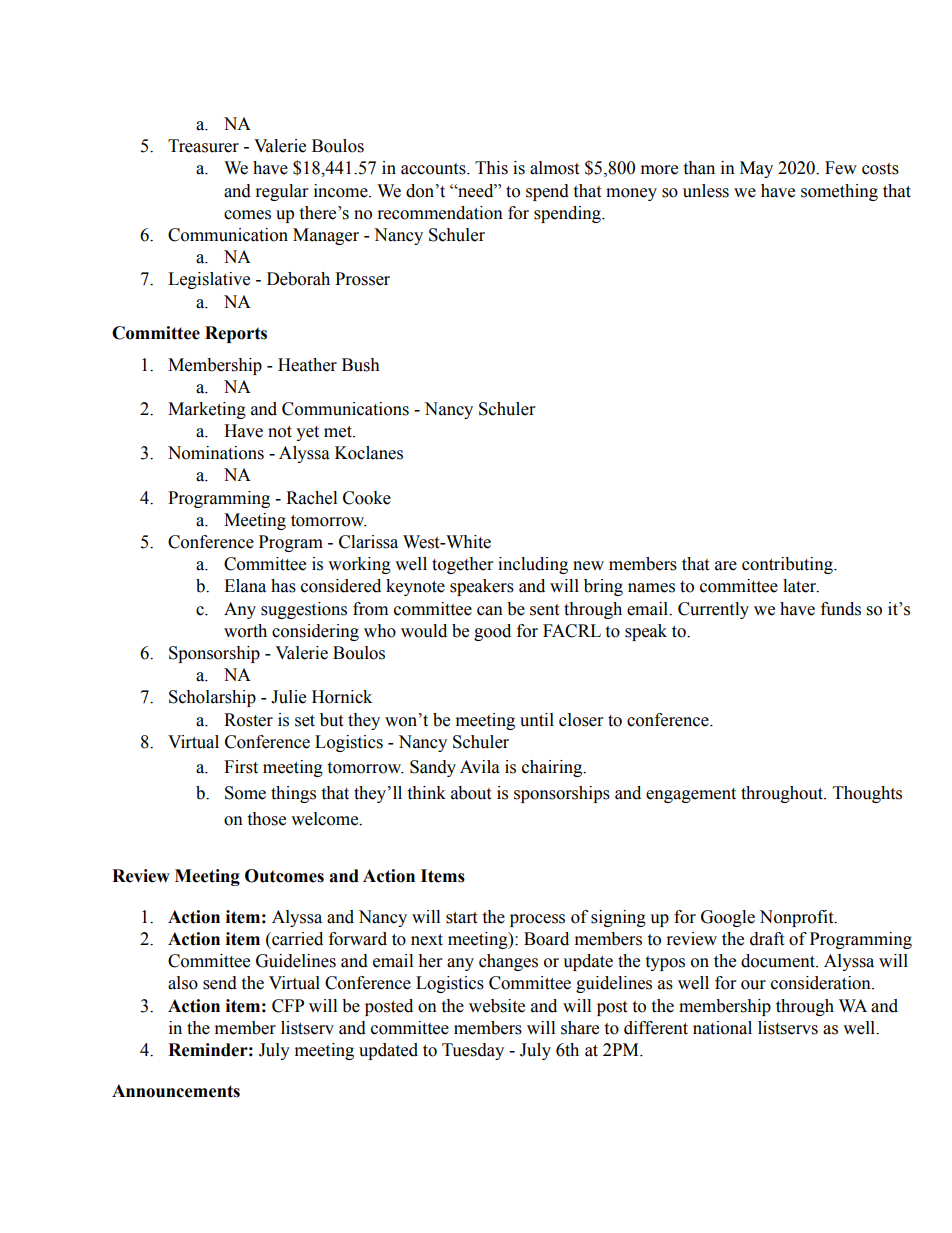 Image resolution: width=952 pixels, height=1233 pixels. I want to click on sent, so click(544, 610).
